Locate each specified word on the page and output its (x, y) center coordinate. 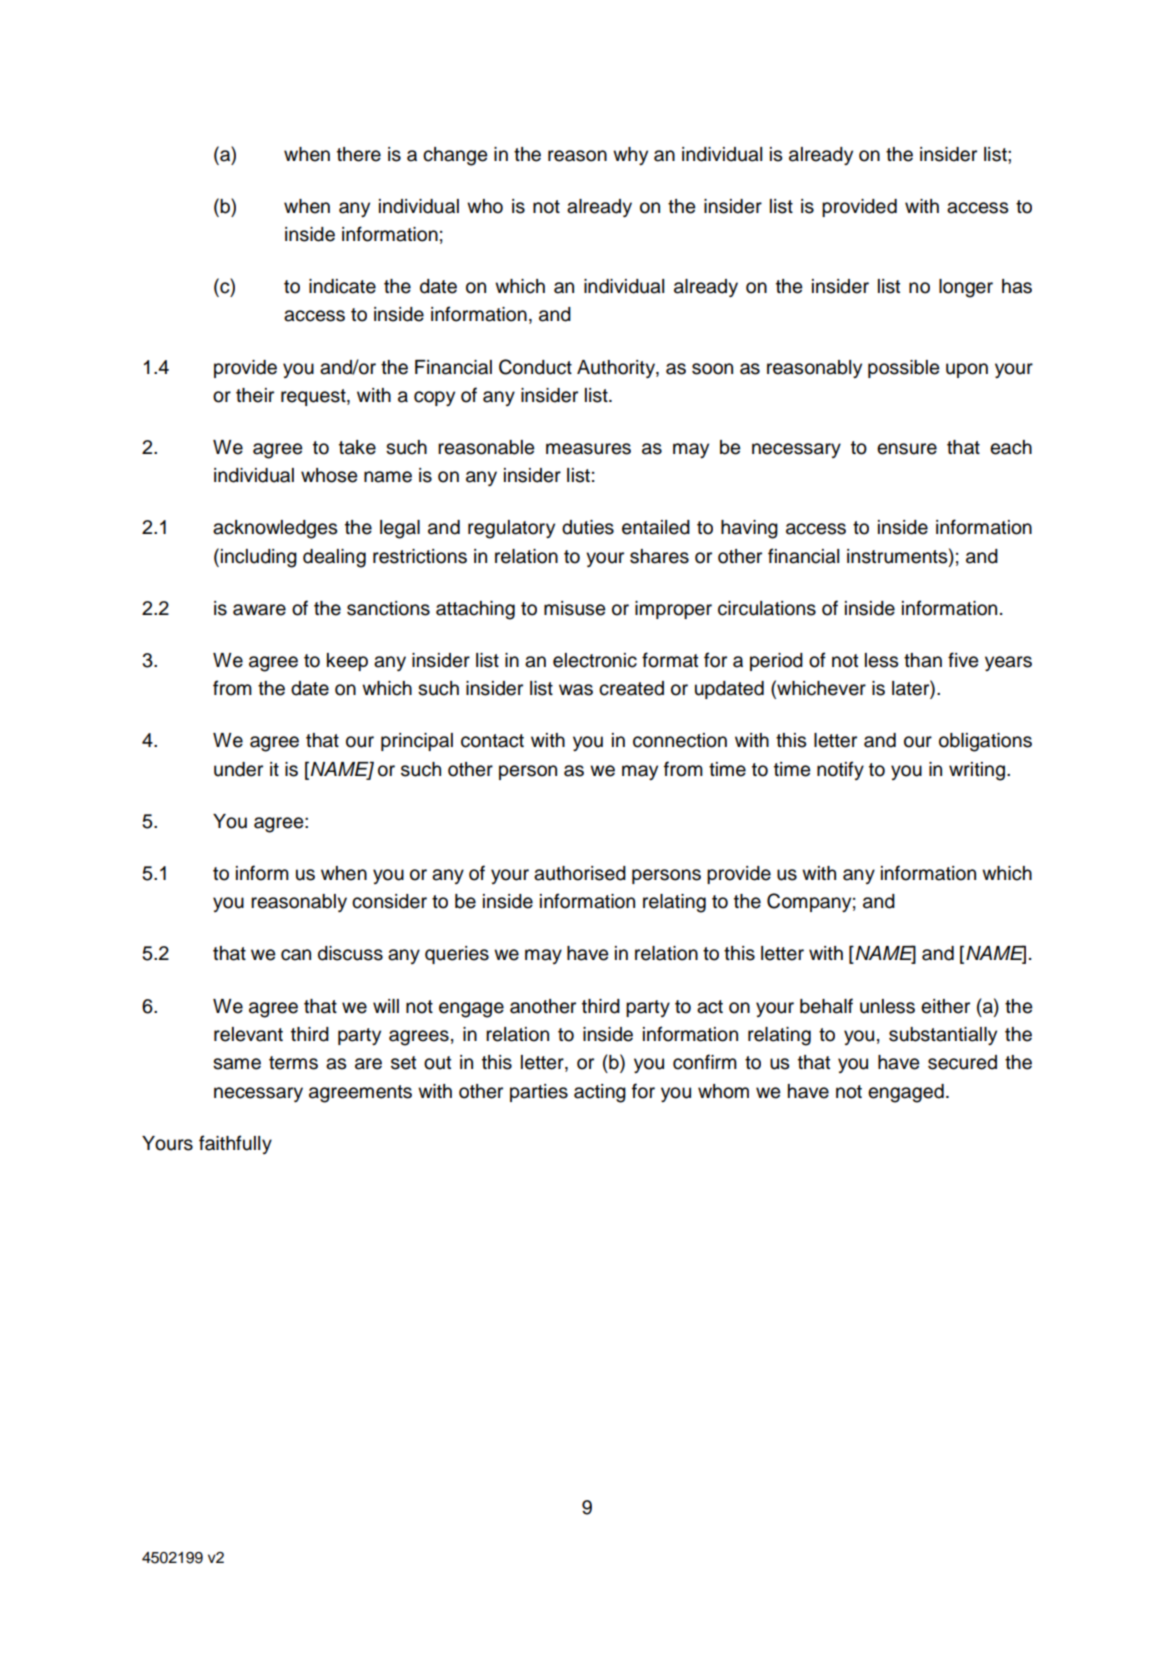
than (923, 660)
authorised (580, 873)
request (314, 397)
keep (347, 662)
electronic (595, 660)
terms (293, 1063)
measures (588, 449)
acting (600, 1093)
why (630, 156)
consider (389, 901)
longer (966, 288)
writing (977, 771)
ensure (907, 449)
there (359, 154)
